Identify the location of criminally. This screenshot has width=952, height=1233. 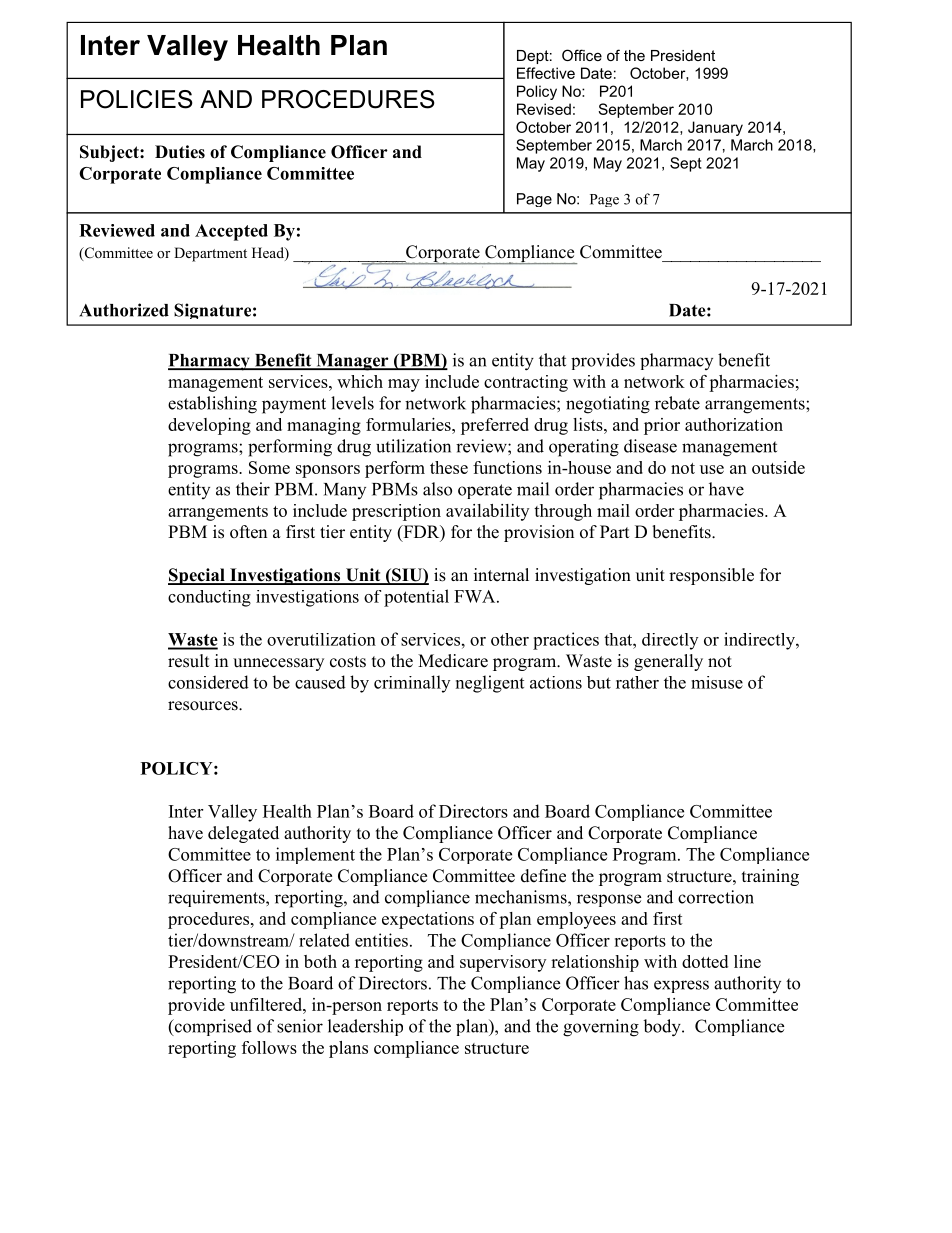
(412, 684).
